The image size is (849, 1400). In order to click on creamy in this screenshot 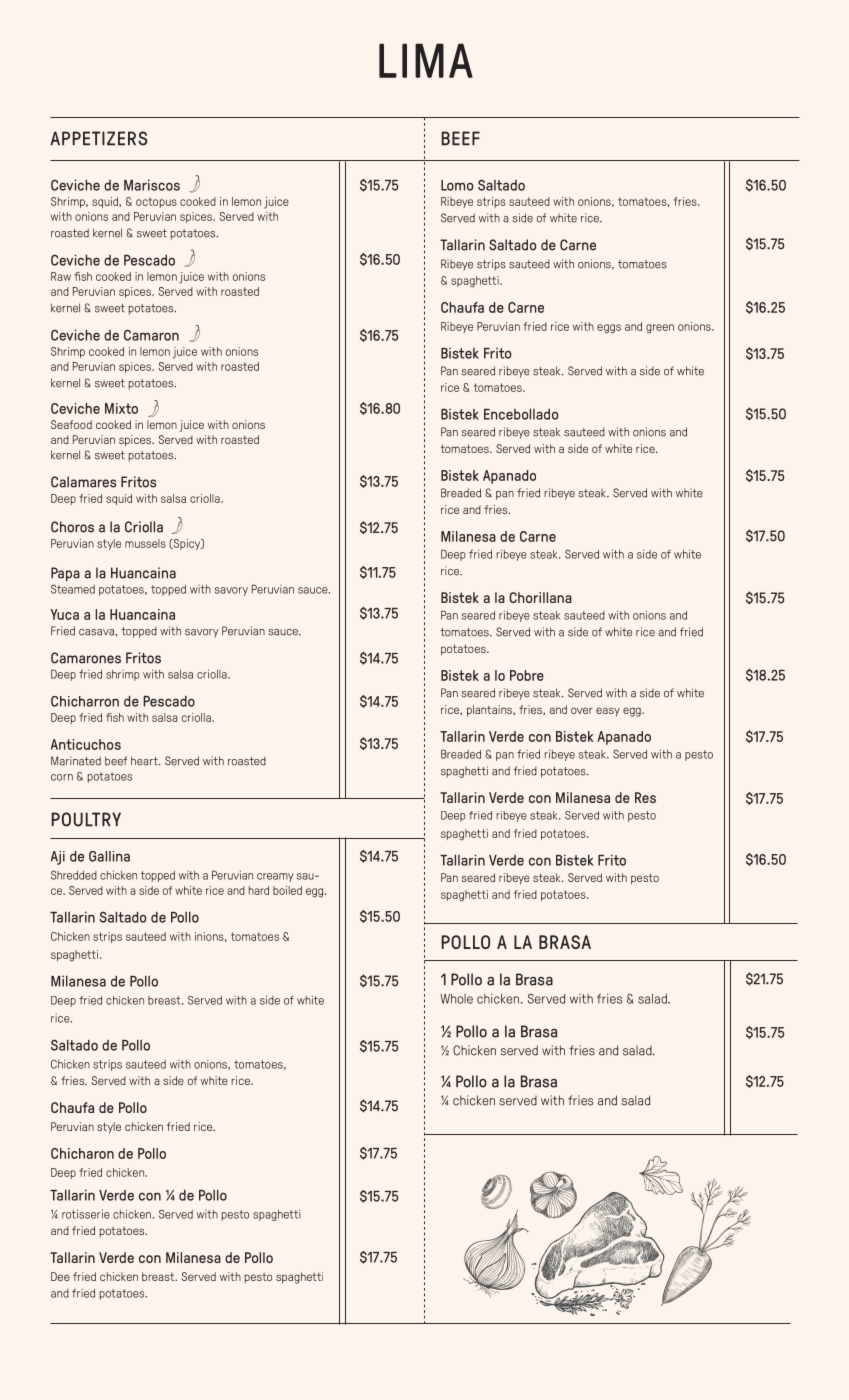, I will do `click(275, 877)`.
